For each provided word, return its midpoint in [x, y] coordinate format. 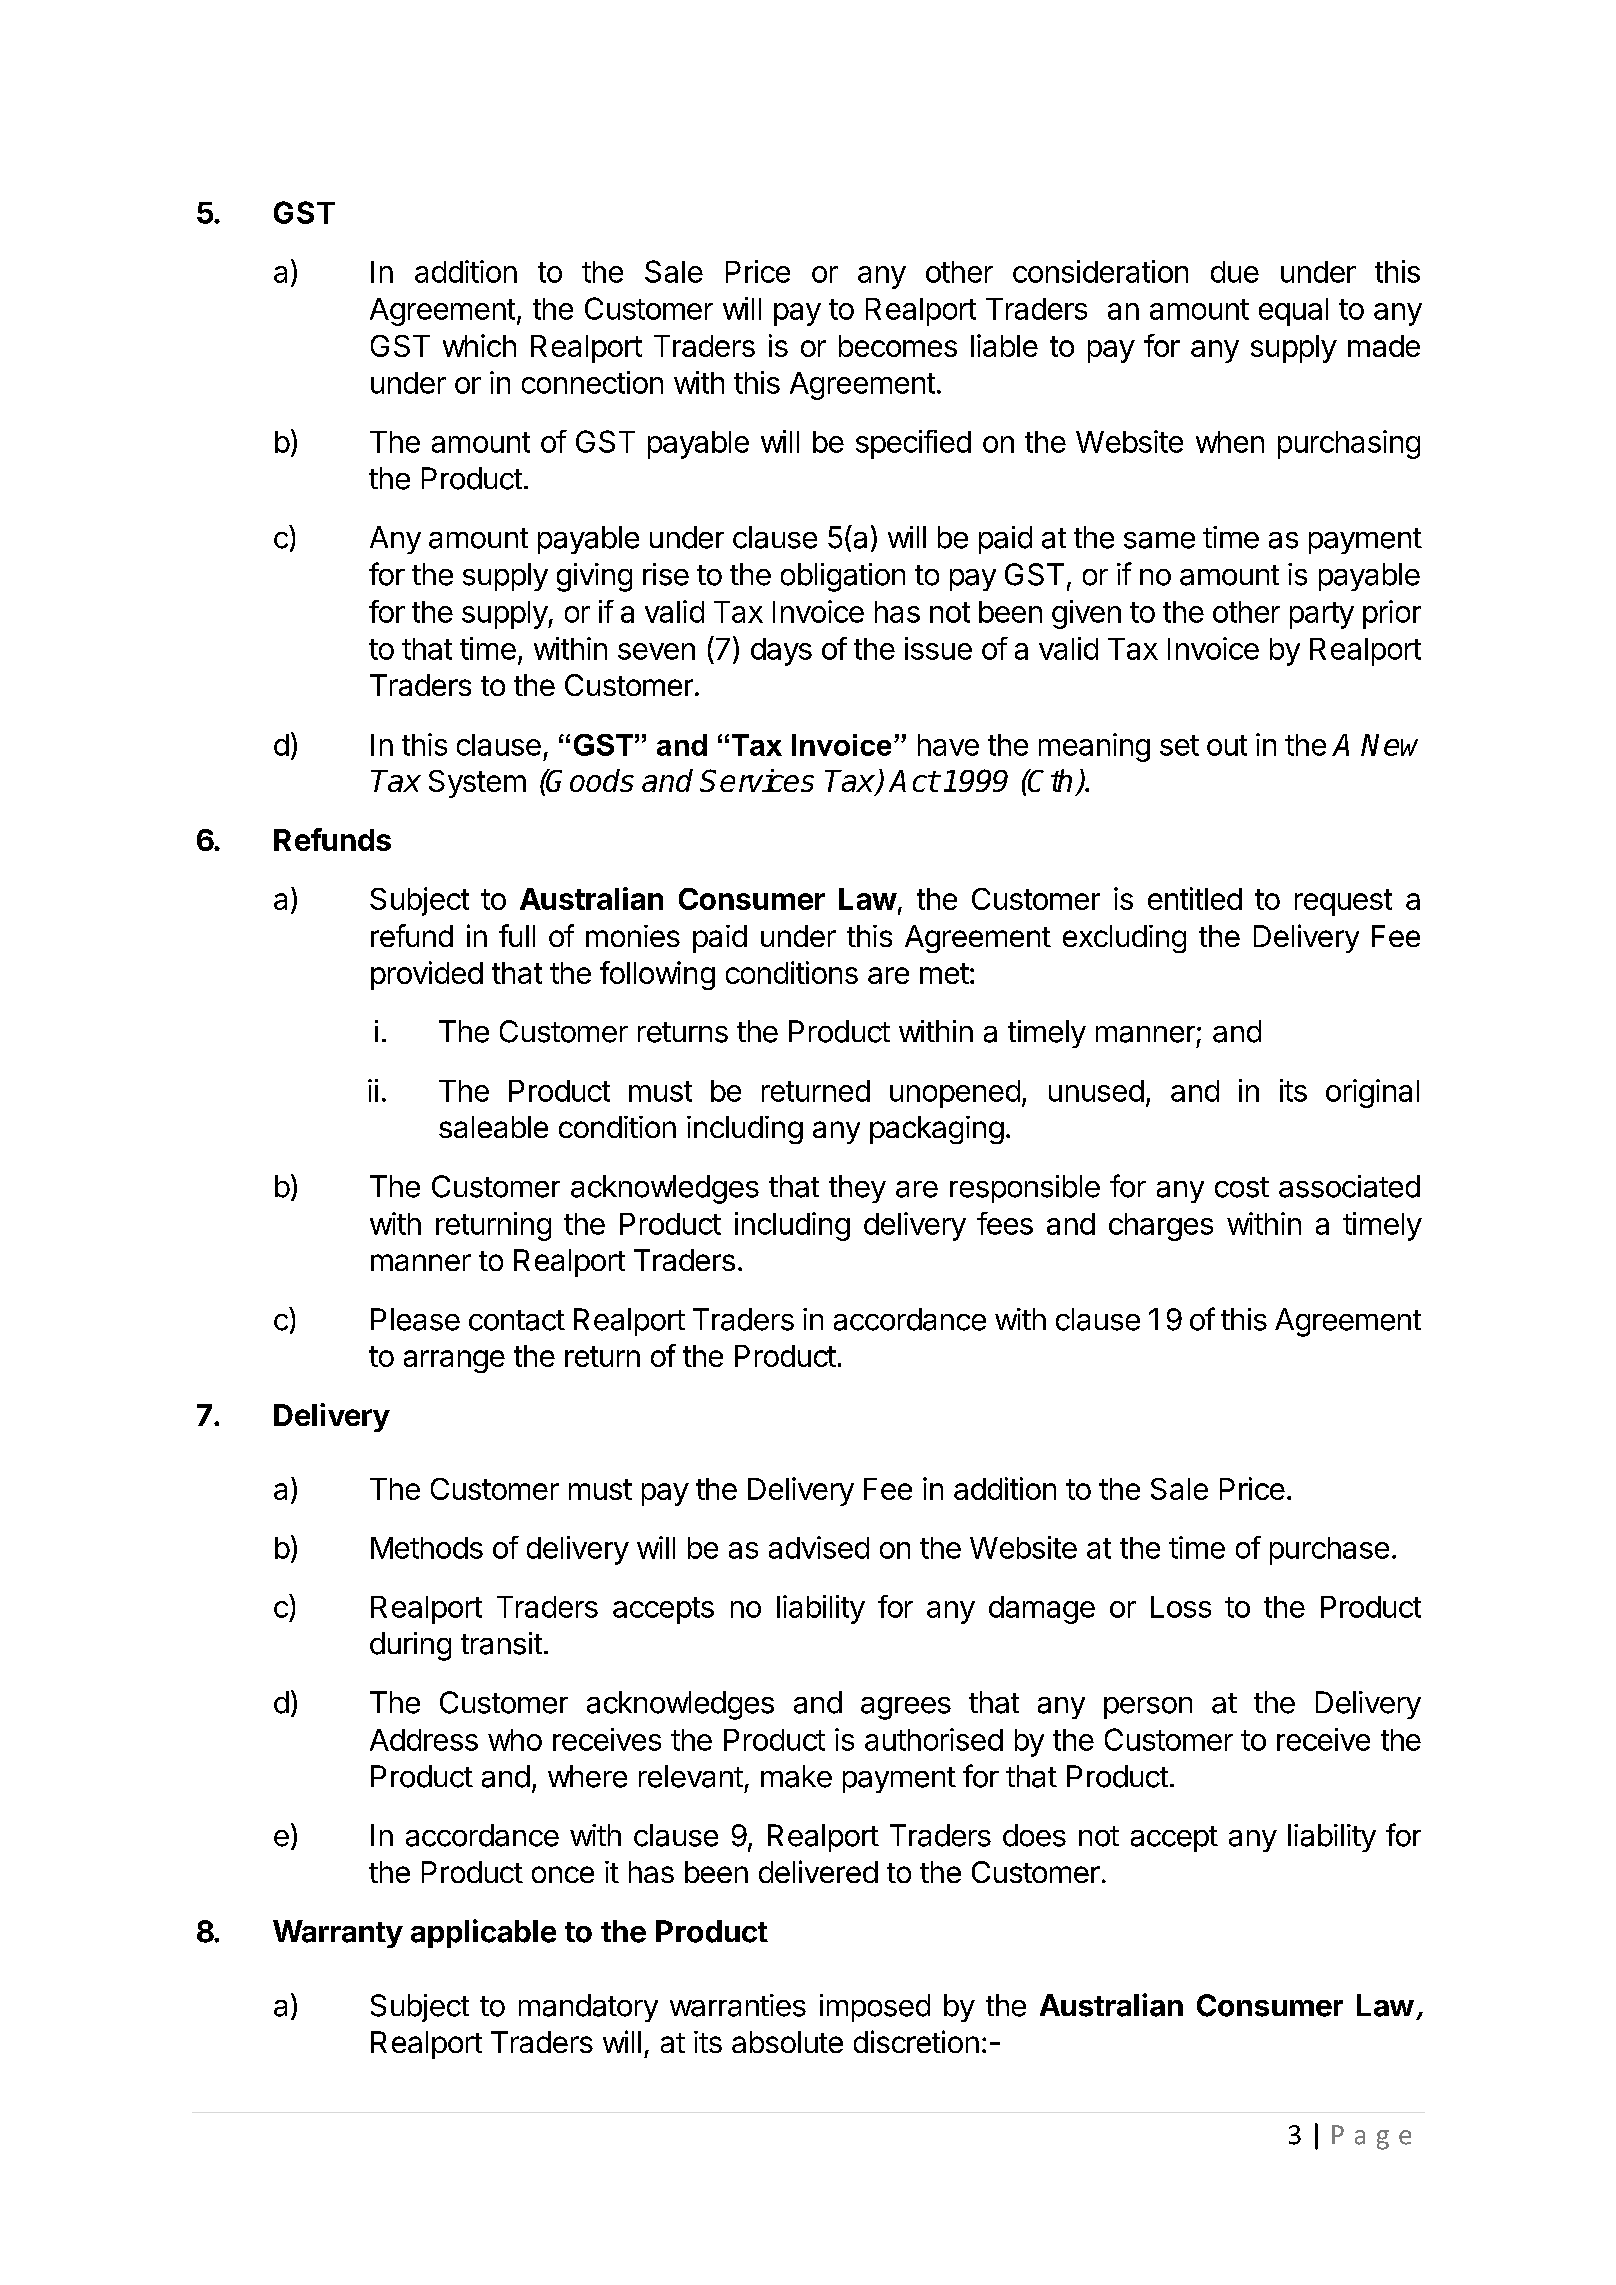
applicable [483, 1933]
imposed [875, 2008]
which [479, 345]
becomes [898, 346]
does [1034, 1835]
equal [1293, 312]
